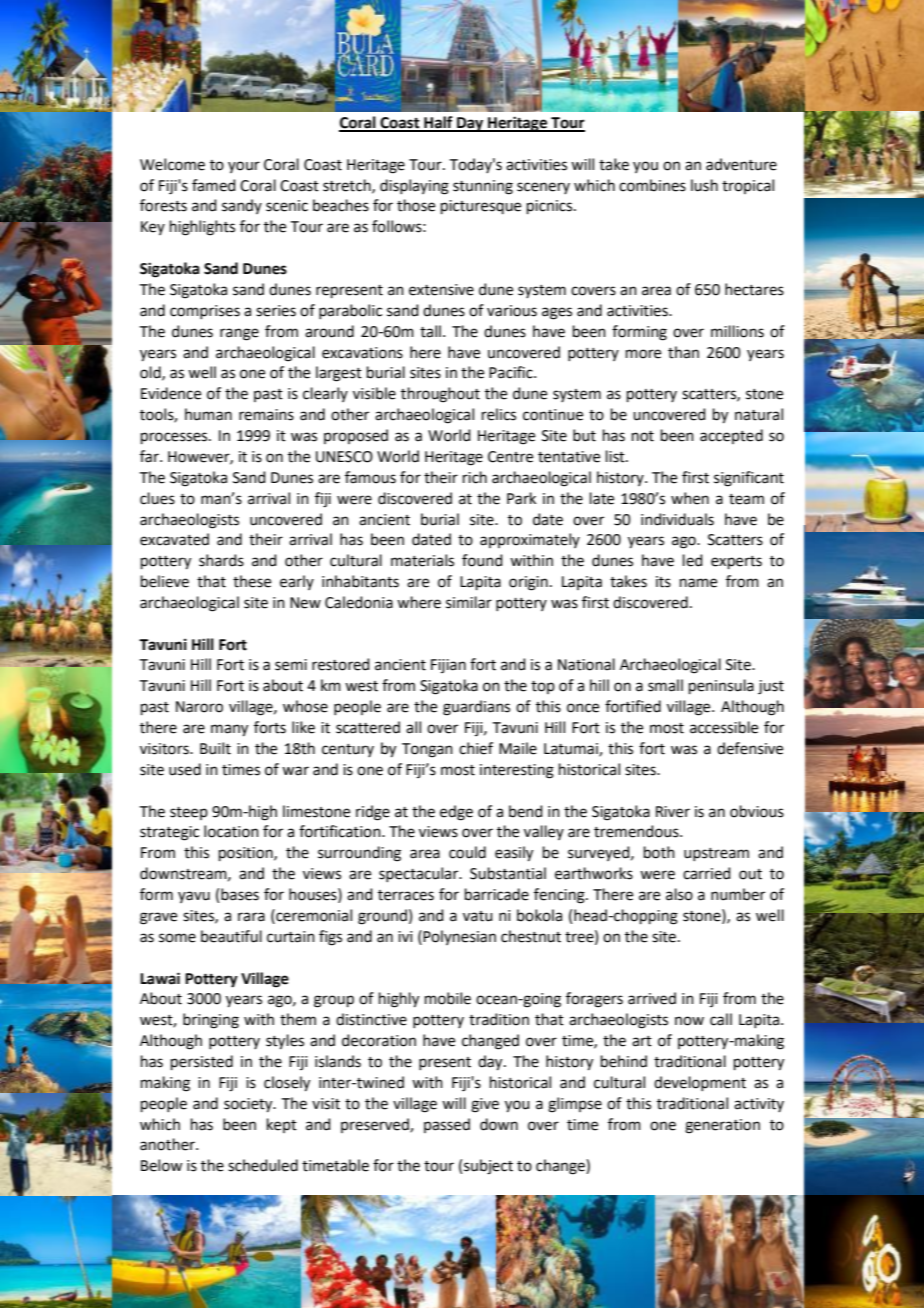  I want to click on Half, so click(438, 123).
